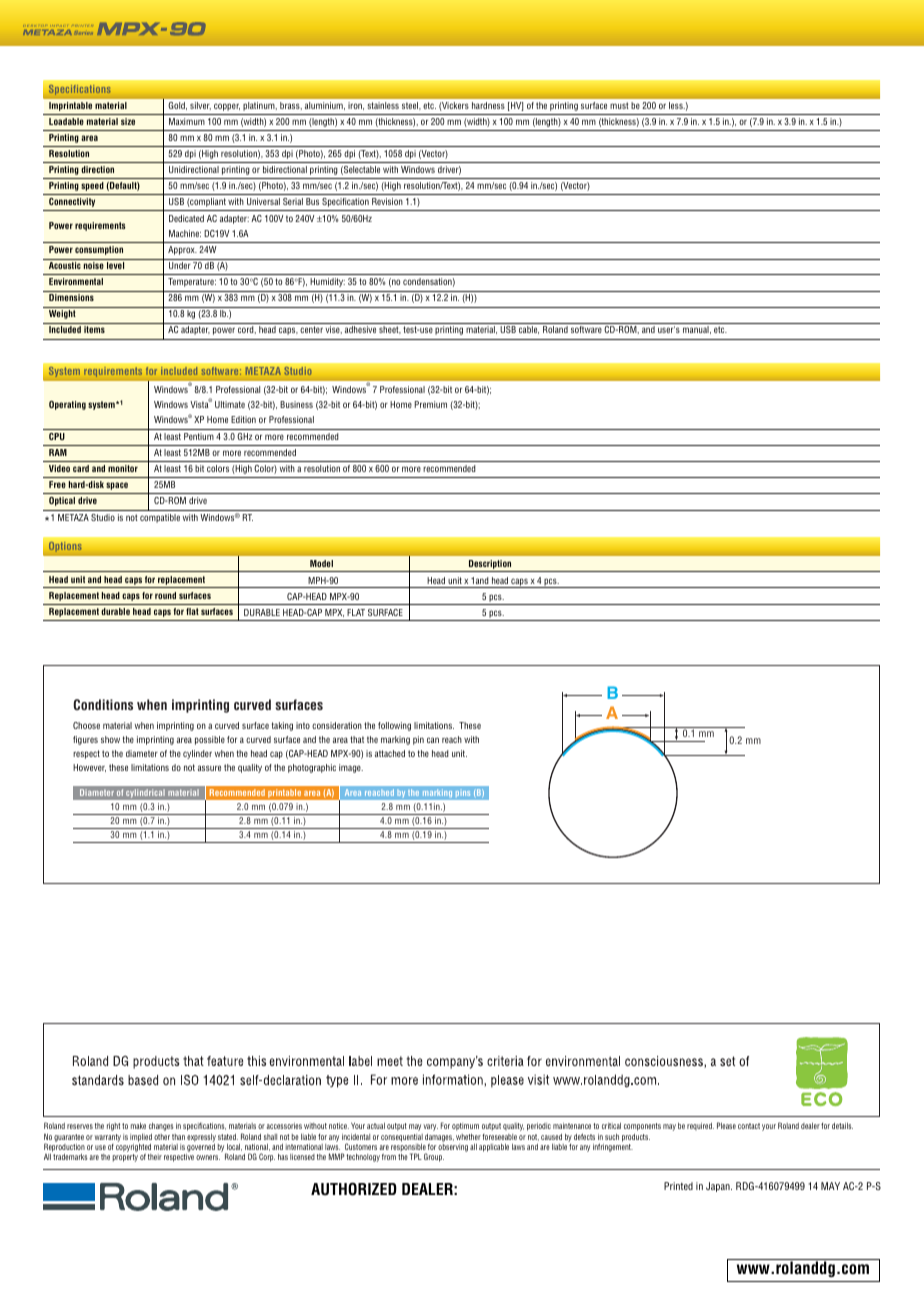 The height and width of the document is (1308, 924). I want to click on observing, so click(453, 1146).
